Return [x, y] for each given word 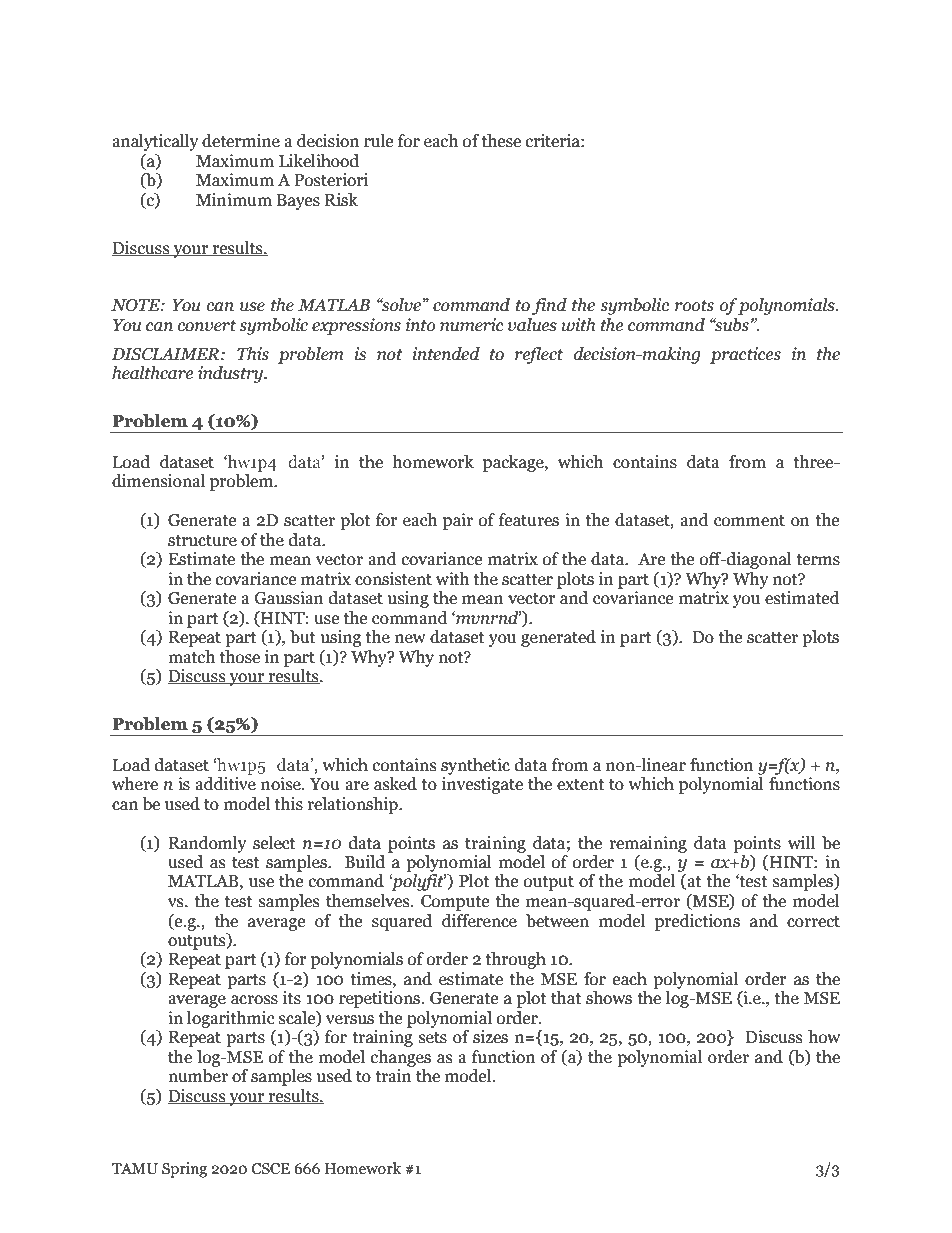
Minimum [234, 200]
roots [694, 306]
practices [745, 355]
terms [818, 560]
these [501, 141]
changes [401, 1058]
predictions [697, 922]
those [239, 657]
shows [609, 998]
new [410, 639]
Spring [184, 1170]
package [514, 463]
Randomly [207, 844]
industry [231, 374]
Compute [455, 903]
